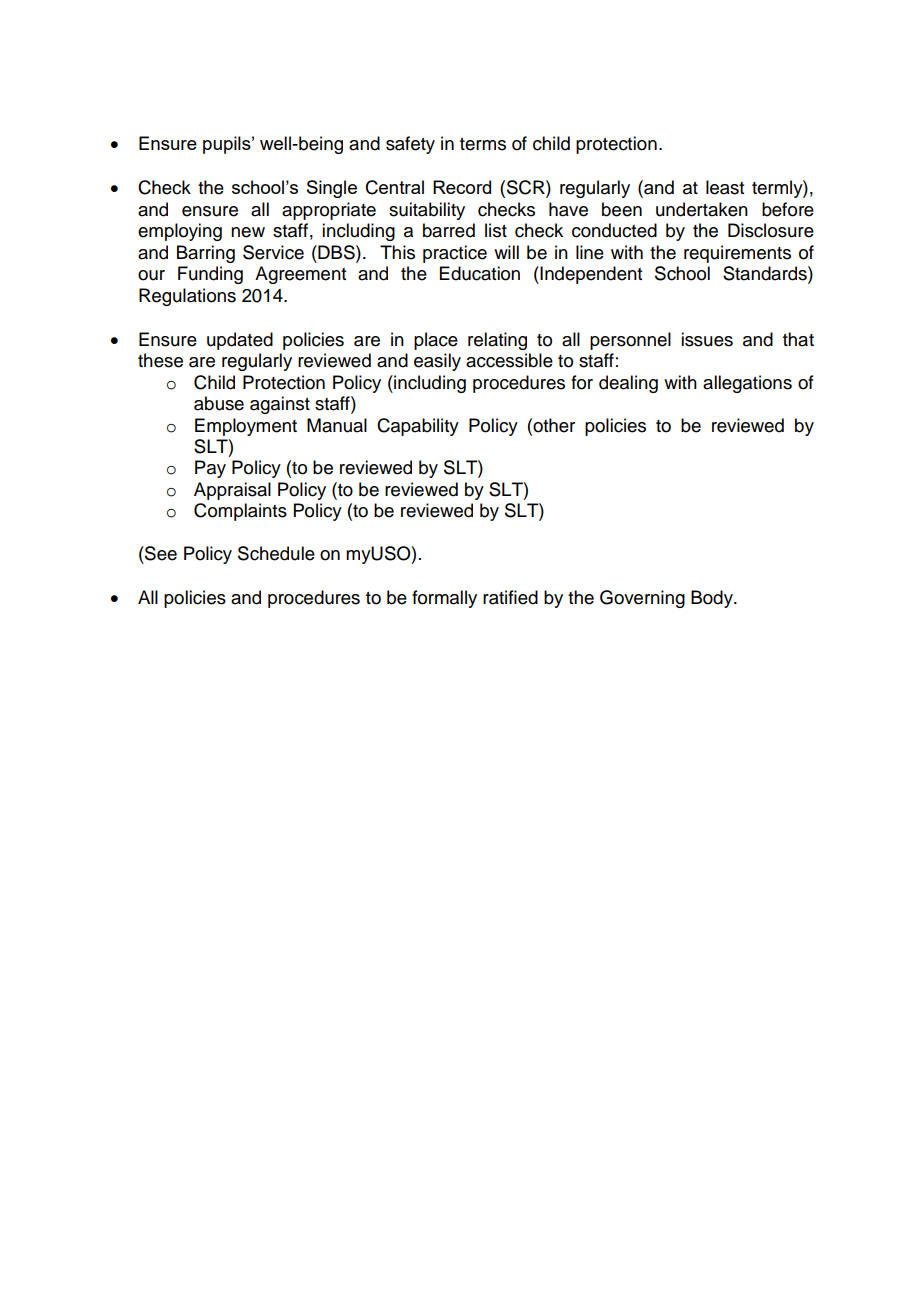 Image resolution: width=924 pixels, height=1308 pixels. What do you see at coordinates (160, 360) in the document?
I see `these` at bounding box center [160, 360].
